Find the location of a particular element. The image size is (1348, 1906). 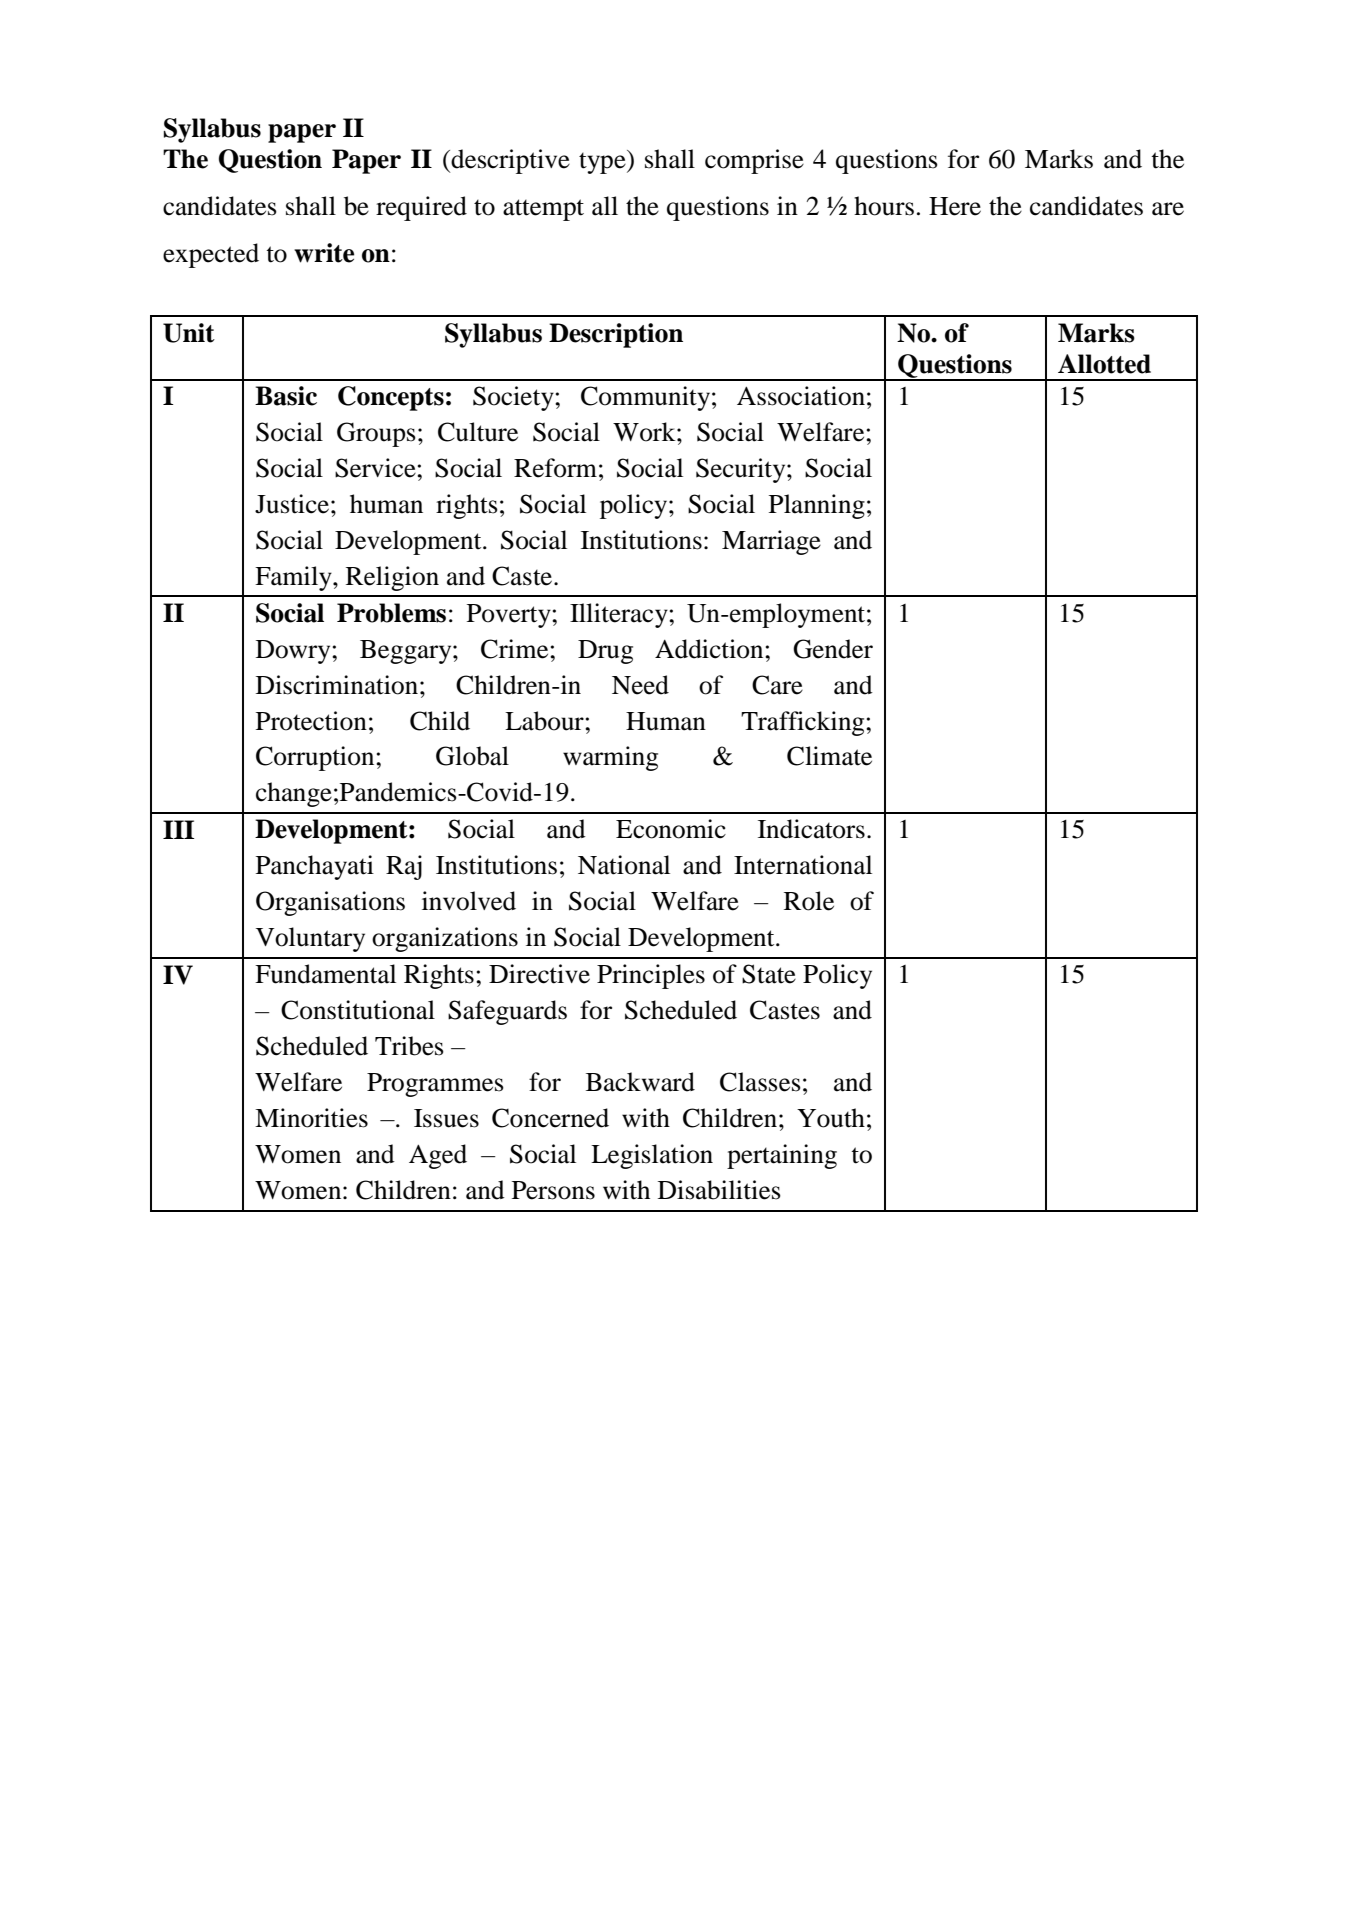

Dowry is located at coordinates (294, 652).
